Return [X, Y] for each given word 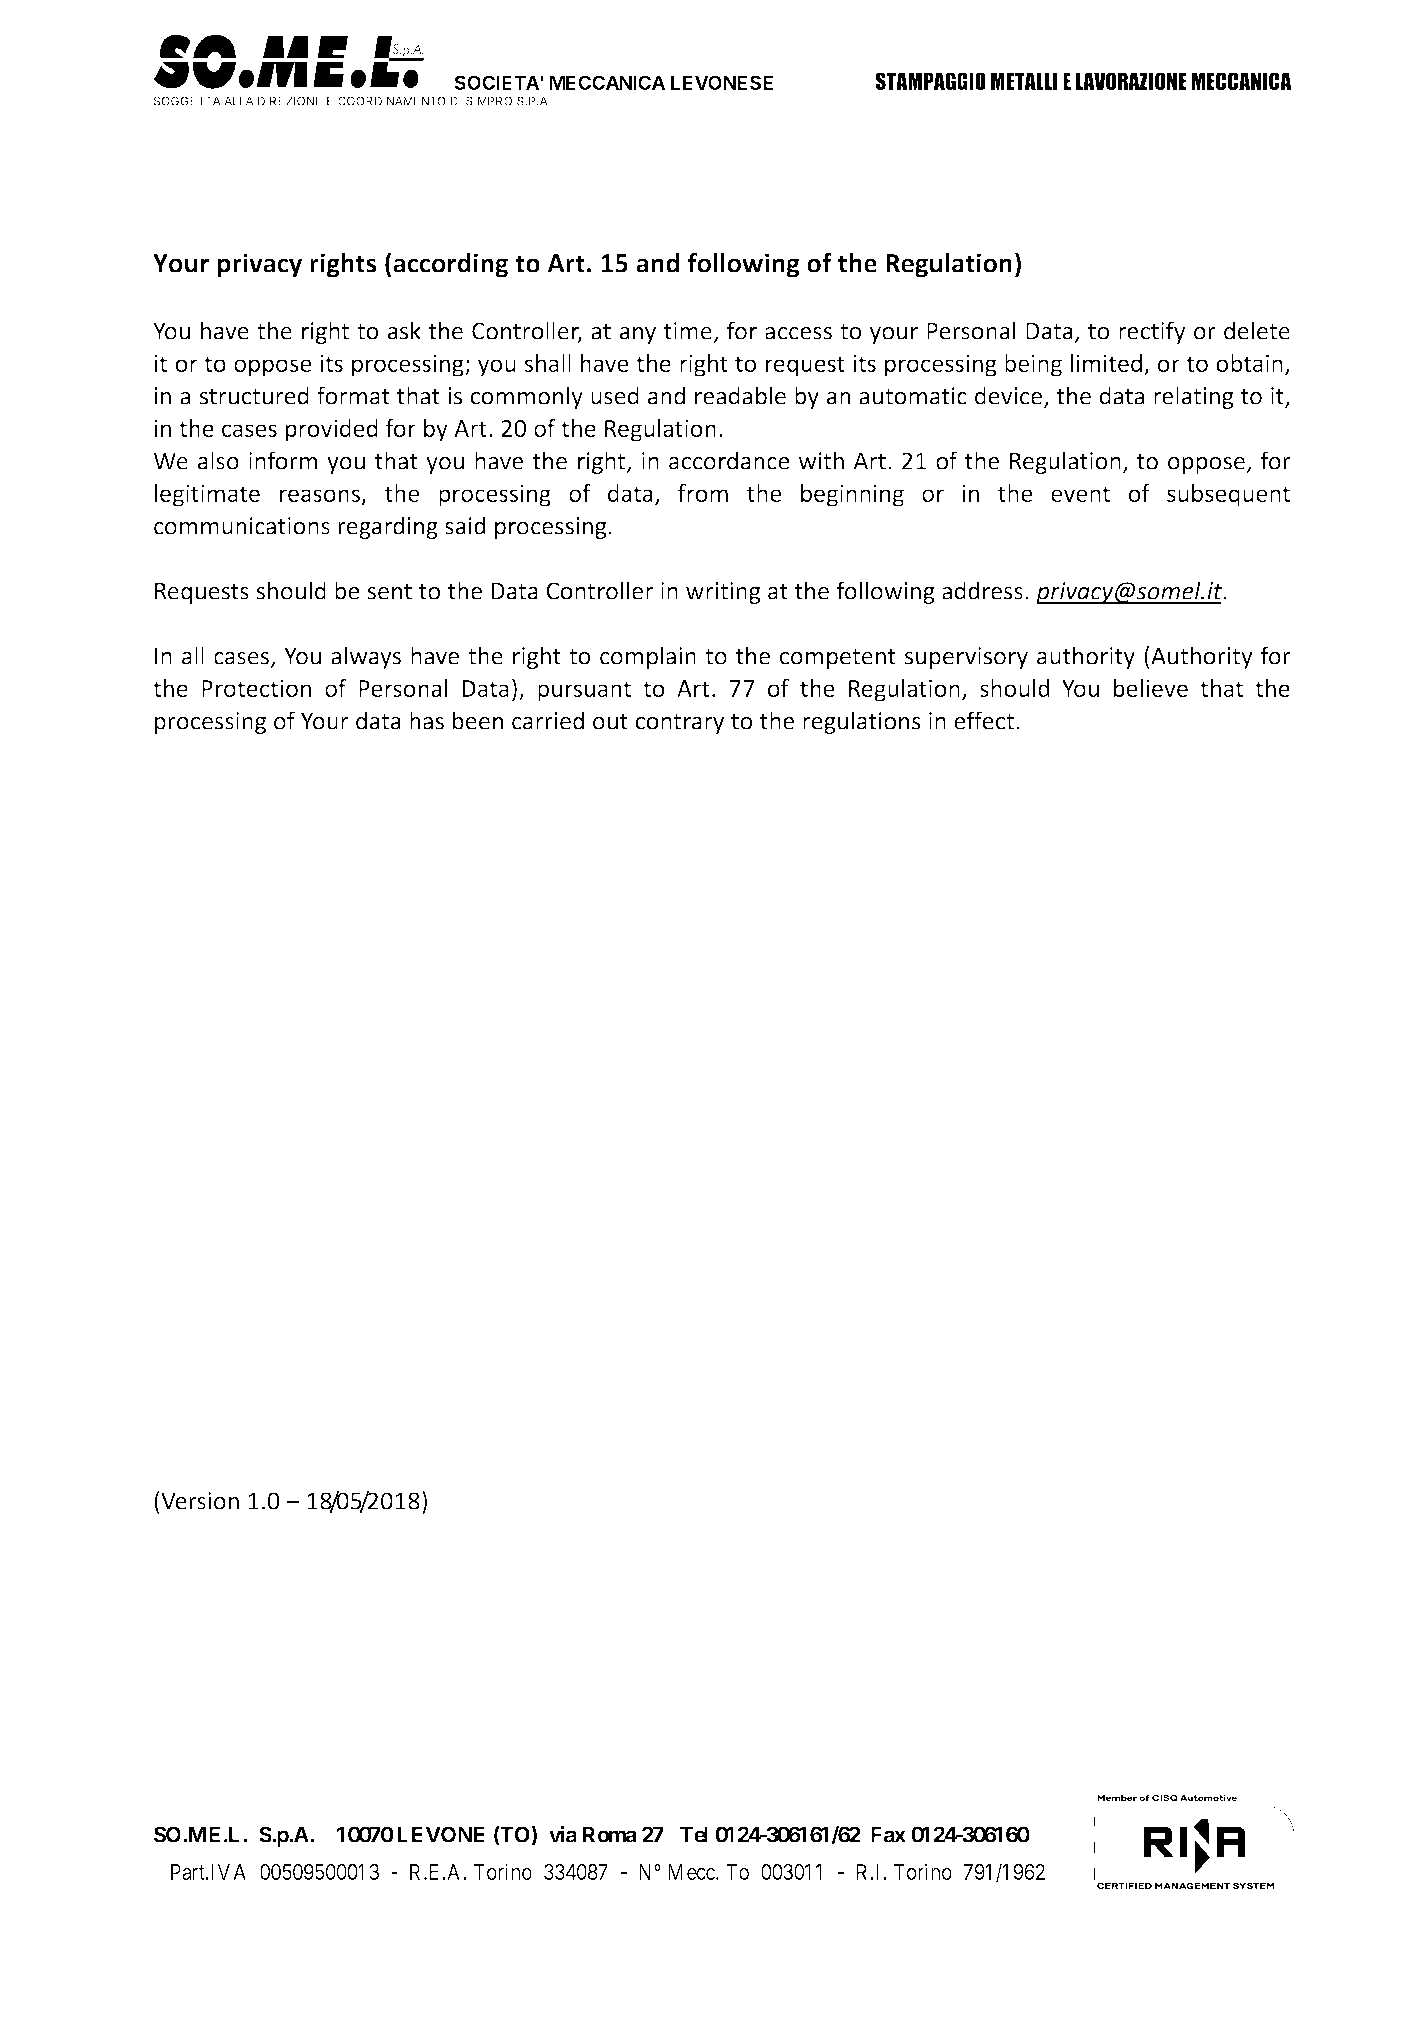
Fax [888, 1834]
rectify [1152, 332]
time [688, 331]
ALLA [239, 101]
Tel [694, 1834]
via [563, 1834]
